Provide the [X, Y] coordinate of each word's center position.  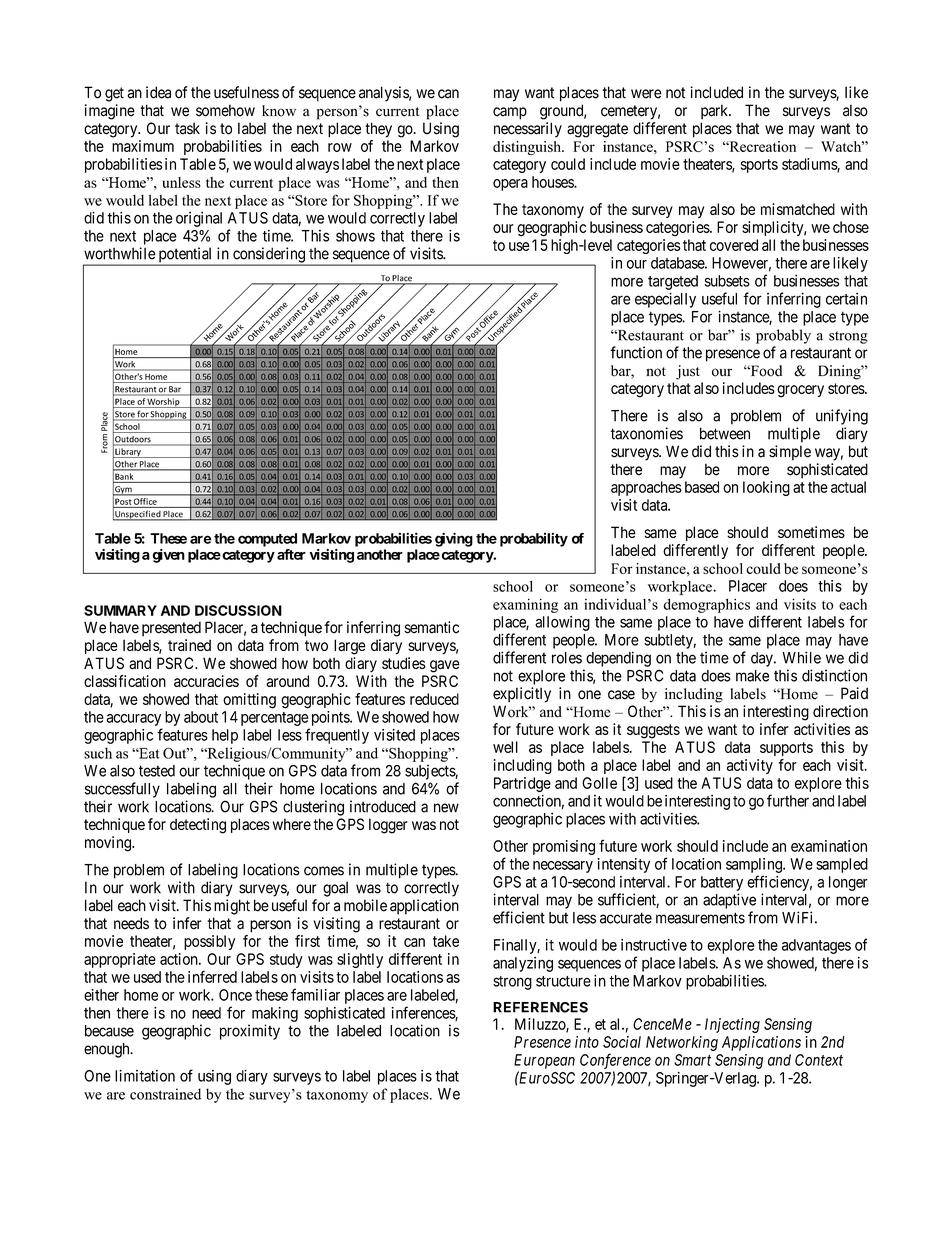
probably [783, 336]
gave [445, 666]
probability [534, 540]
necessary [563, 867]
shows [355, 236]
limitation [145, 1076]
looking [766, 488]
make [752, 676]
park [716, 112]
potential [185, 256]
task [187, 128]
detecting [198, 826]
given [168, 556]
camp [510, 113]
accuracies [206, 681]
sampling [755, 865]
